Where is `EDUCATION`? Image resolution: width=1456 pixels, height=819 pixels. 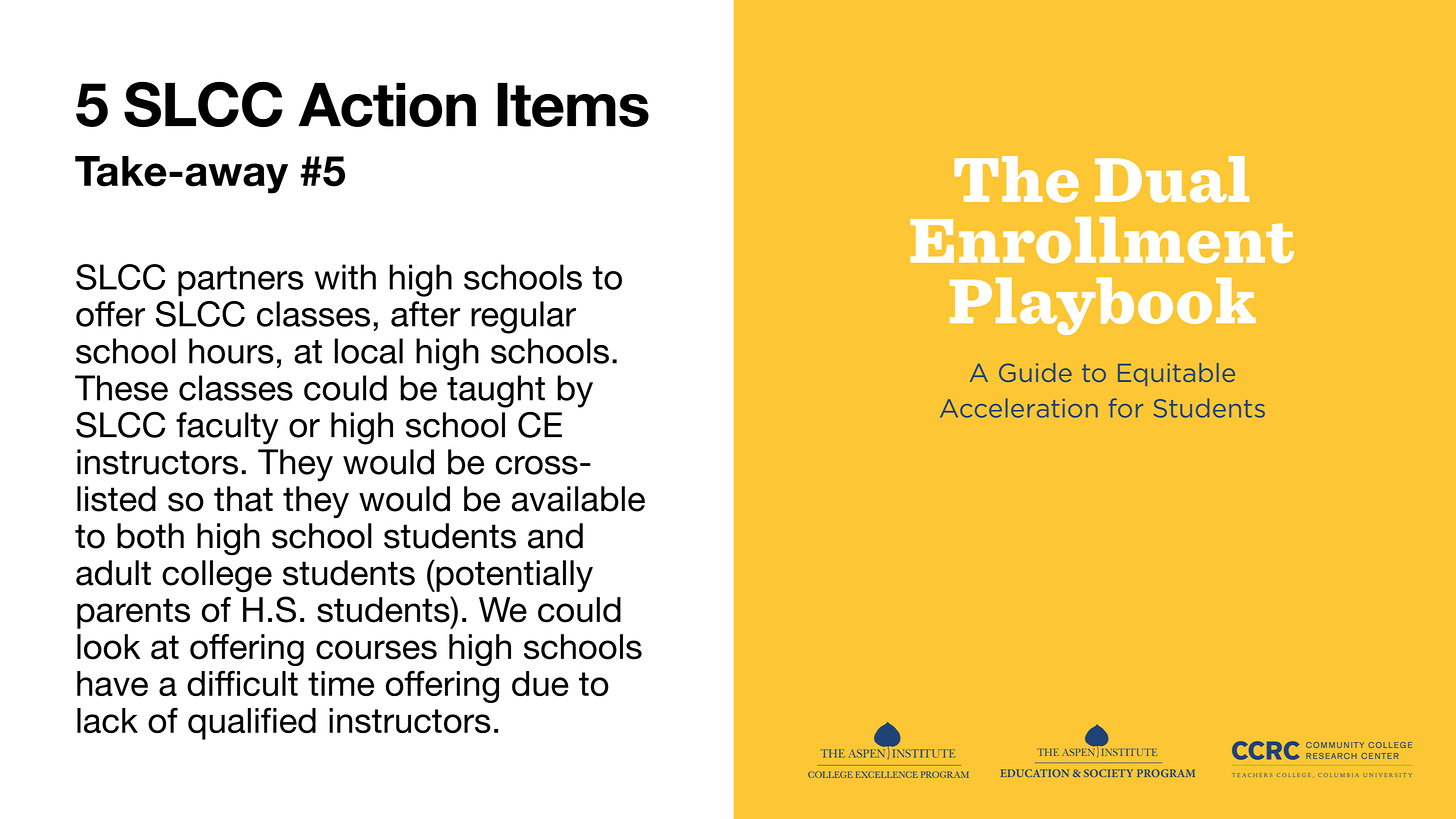 EDUCATION is located at coordinates (1035, 773).
